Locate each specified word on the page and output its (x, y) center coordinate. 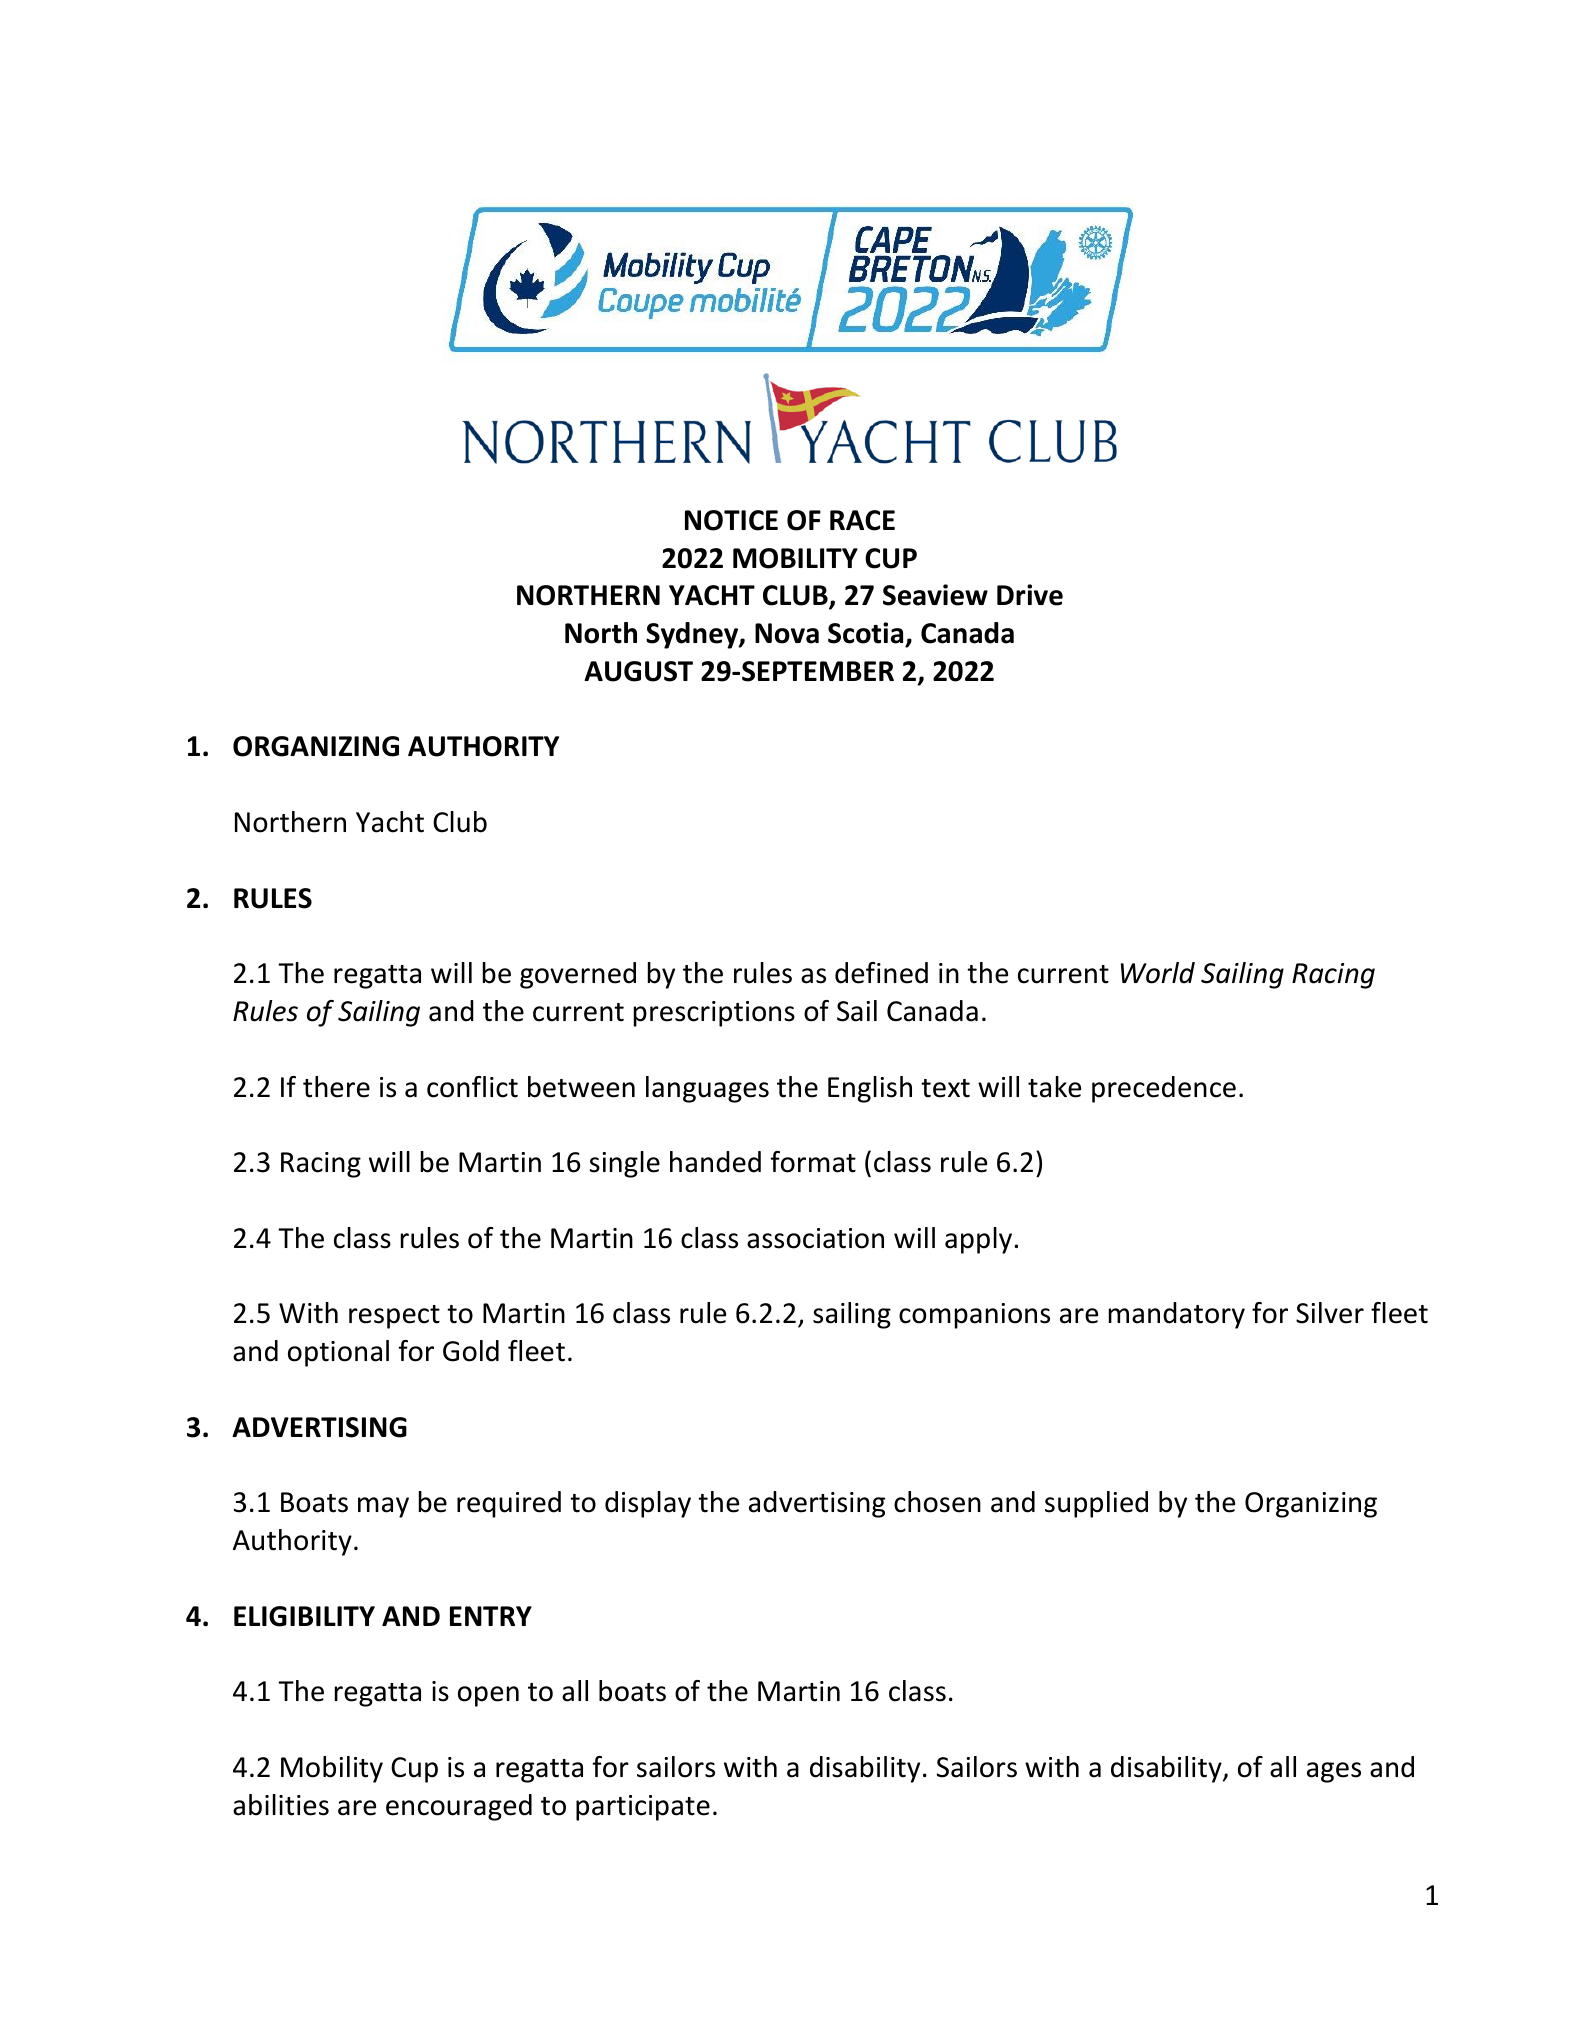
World (1158, 973)
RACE (862, 520)
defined (881, 973)
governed (578, 975)
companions (974, 1316)
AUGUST (638, 671)
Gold (471, 1351)
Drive (1030, 595)
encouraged (459, 1807)
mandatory (1177, 1315)
